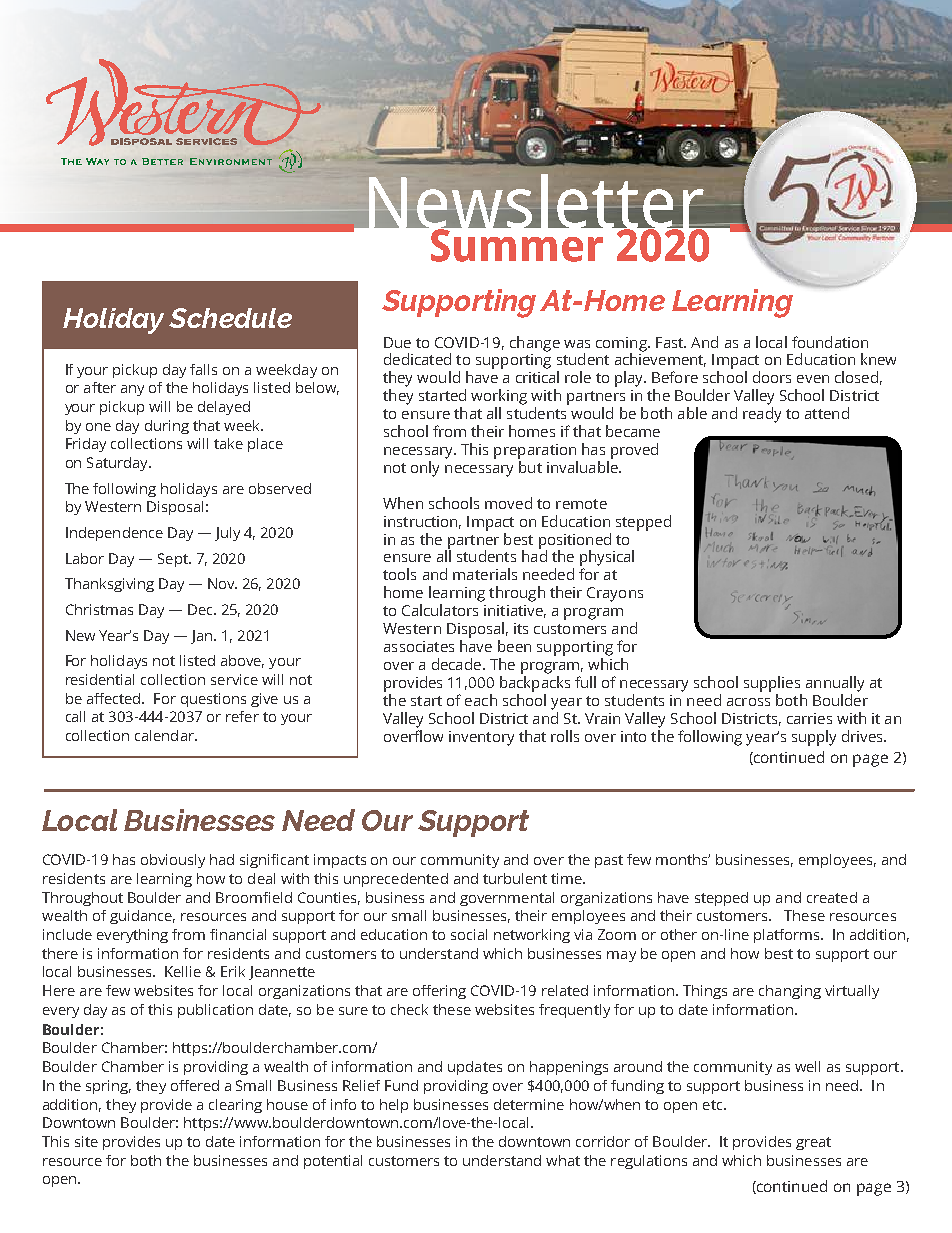  Describe the element at coordinates (203, 369) in the document. I see `falls` at that location.
